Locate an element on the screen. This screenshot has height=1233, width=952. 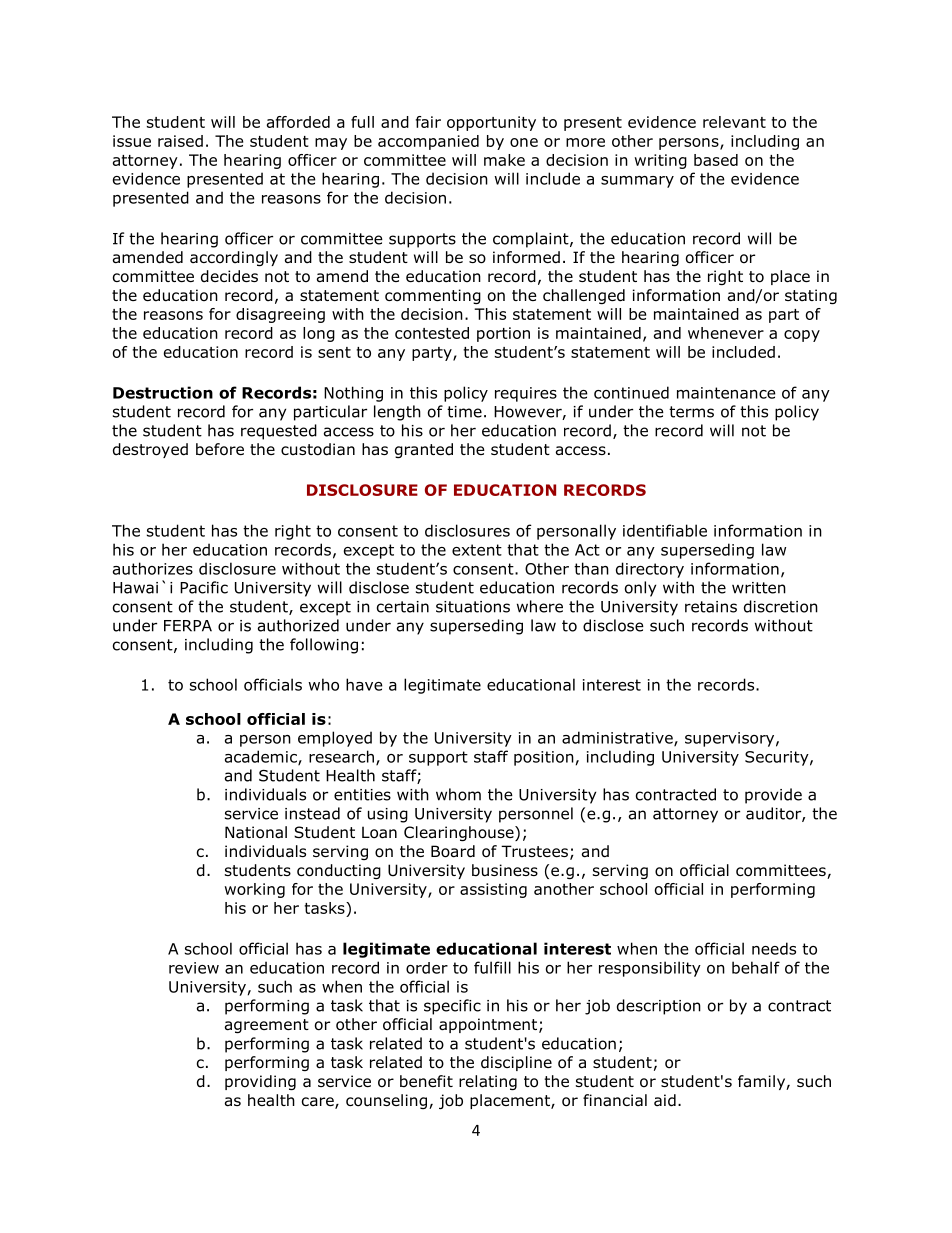
maintenance is located at coordinates (726, 393).
